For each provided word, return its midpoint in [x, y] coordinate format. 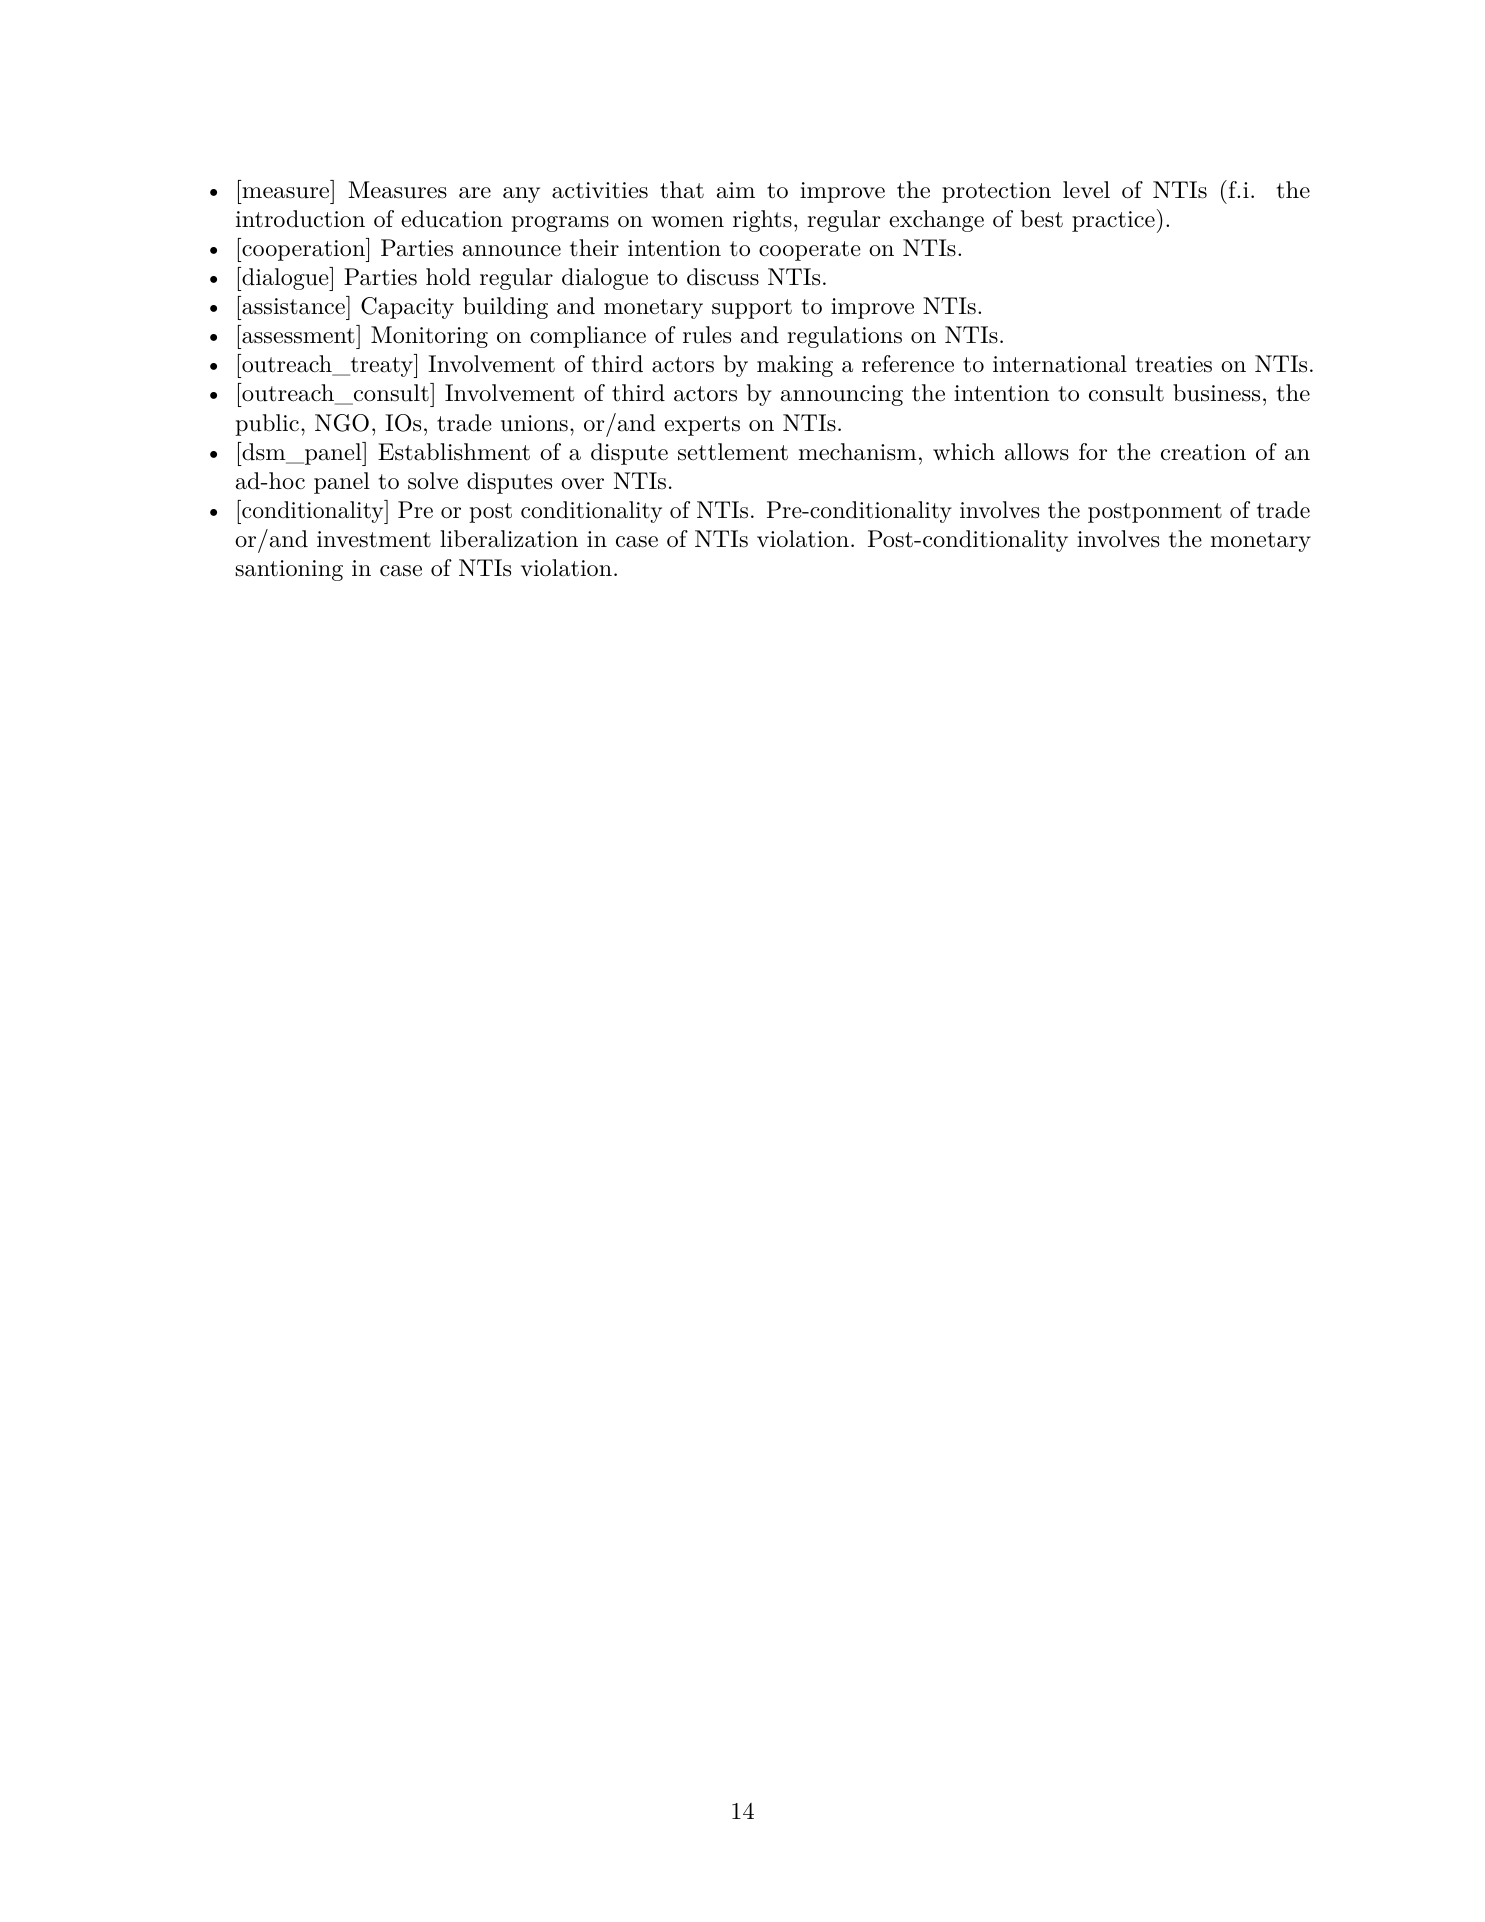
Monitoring [429, 337]
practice [1113, 221]
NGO [342, 423]
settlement [733, 452]
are [475, 193]
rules [707, 335]
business [1216, 393]
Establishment [454, 452]
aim [736, 190]
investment [374, 539]
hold [448, 277]
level [1086, 190]
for [1093, 451]
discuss [723, 277]
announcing [842, 395]
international [1060, 364]
